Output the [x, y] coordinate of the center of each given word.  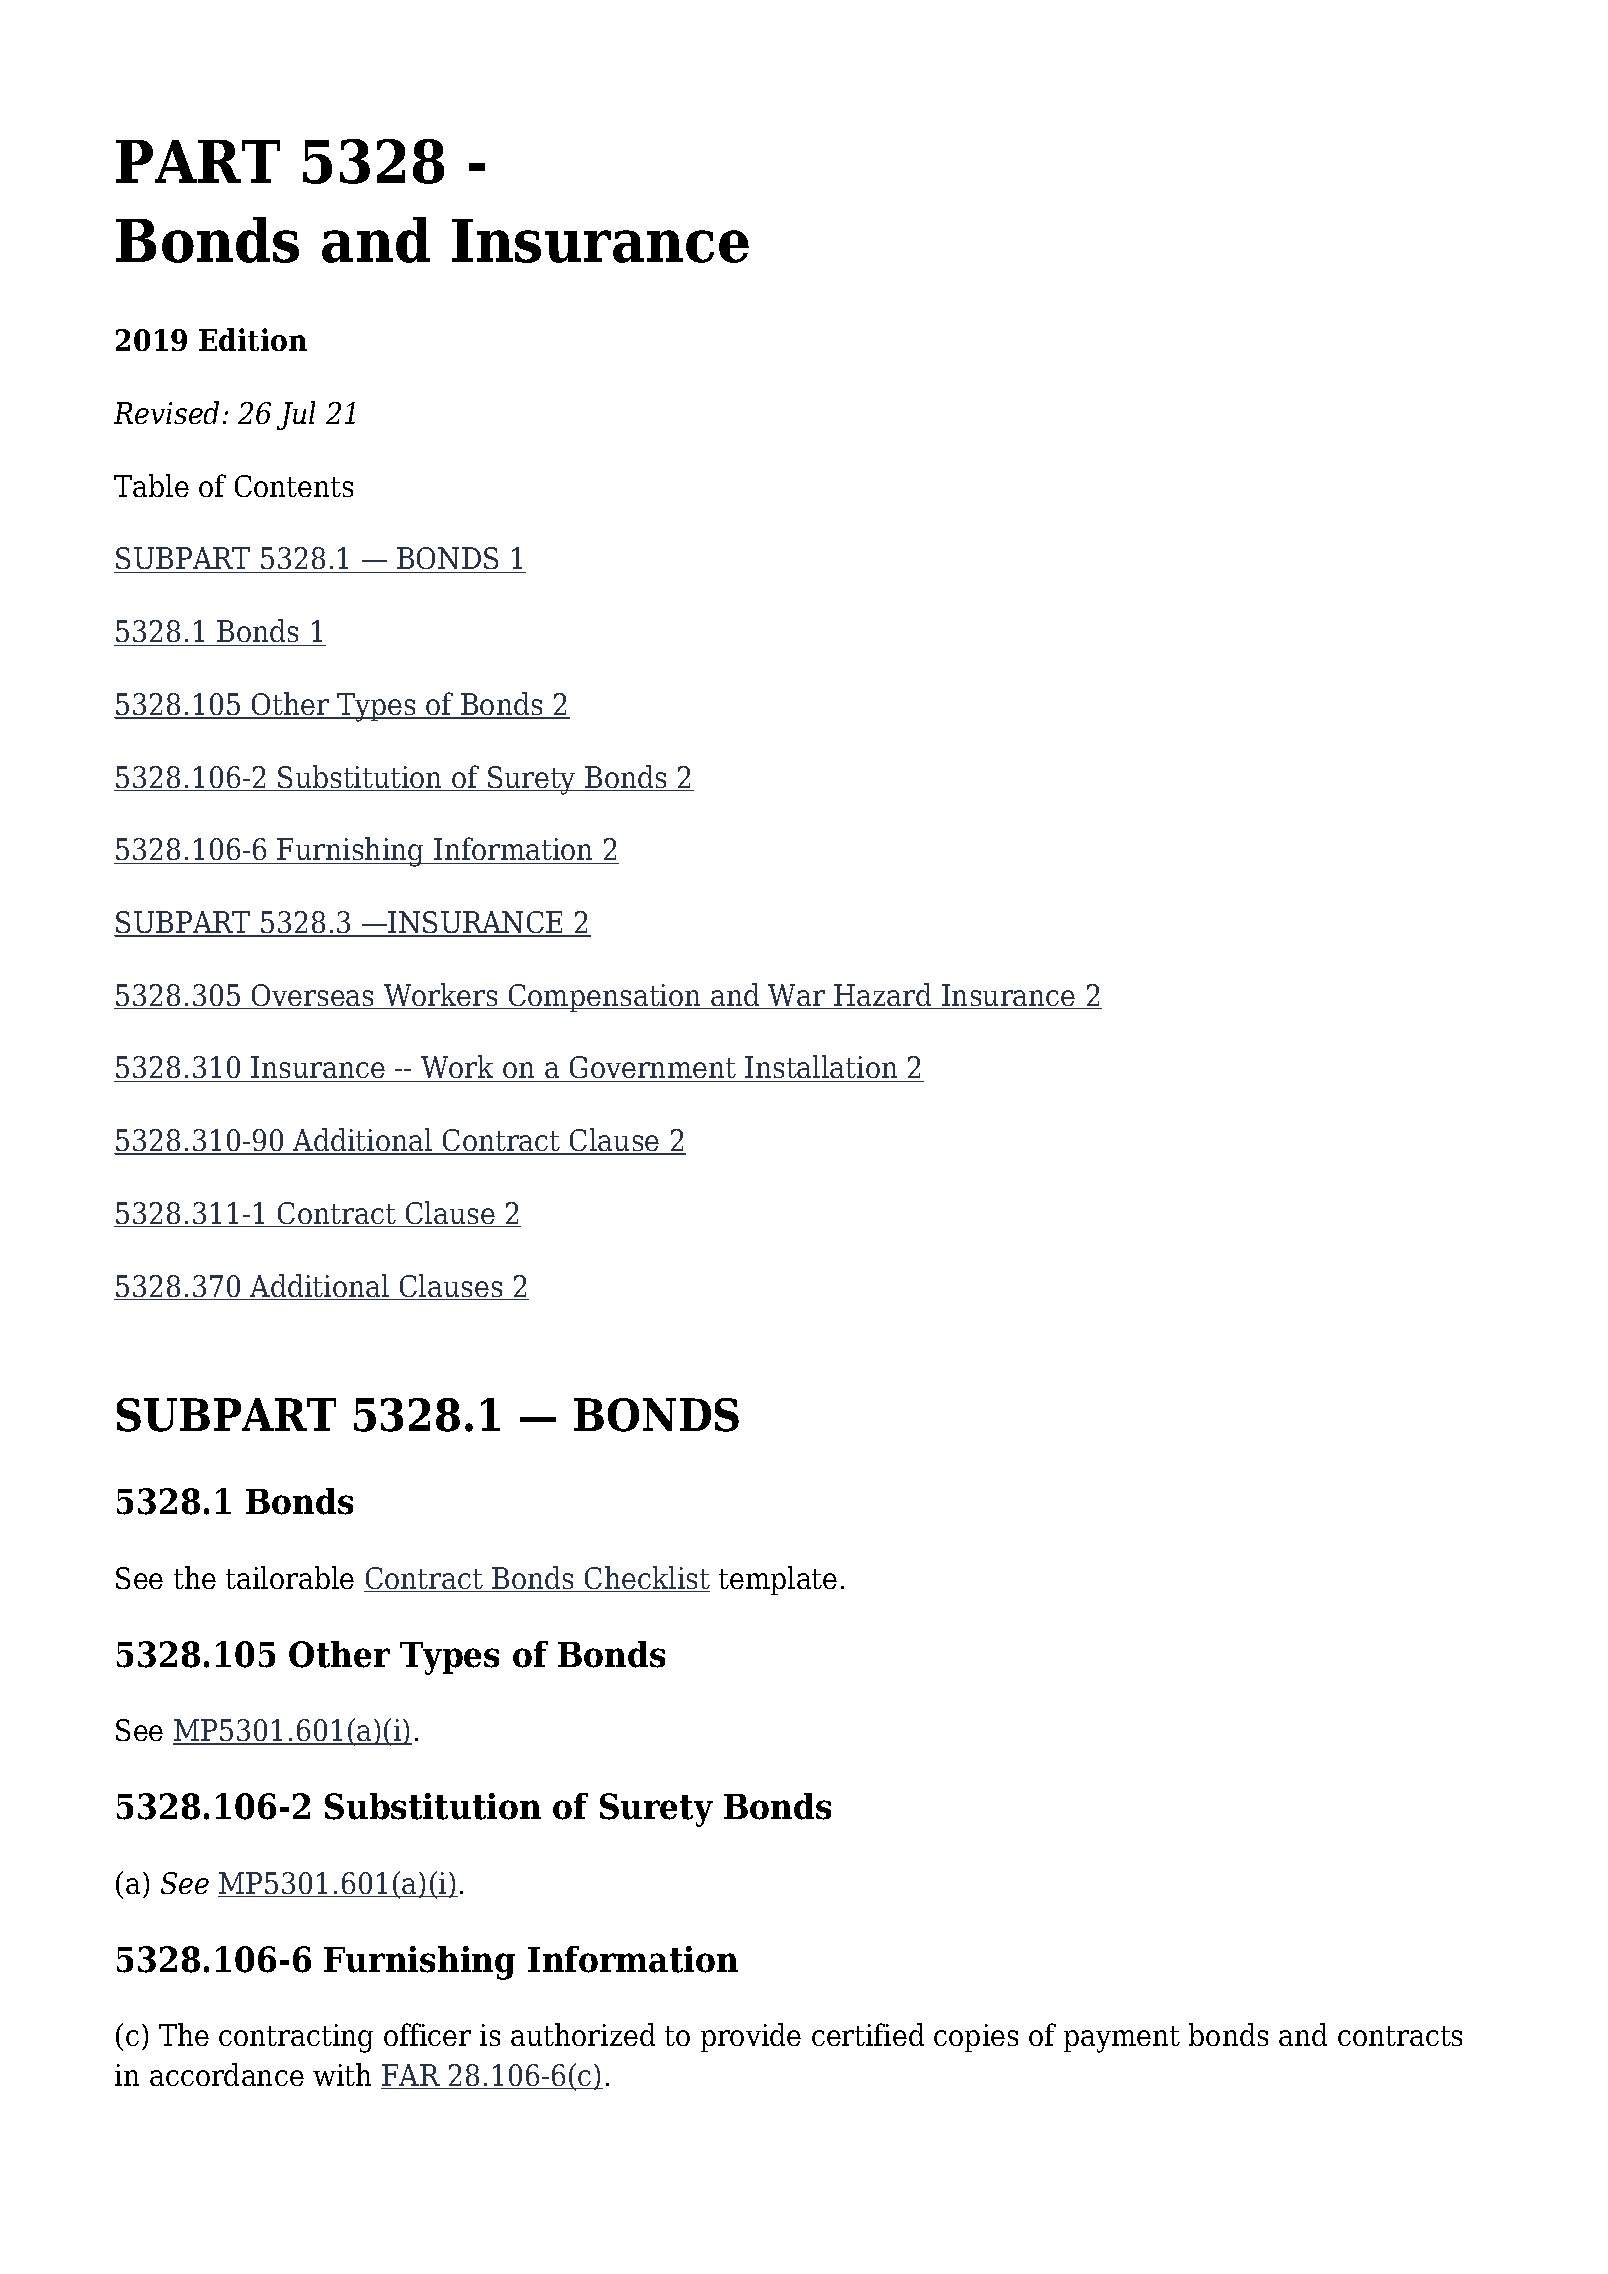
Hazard [884, 996]
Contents [294, 486]
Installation [822, 1068]
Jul [296, 415]
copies [976, 2038]
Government [653, 1069]
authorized [583, 2034]
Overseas [313, 996]
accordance [227, 2074]
